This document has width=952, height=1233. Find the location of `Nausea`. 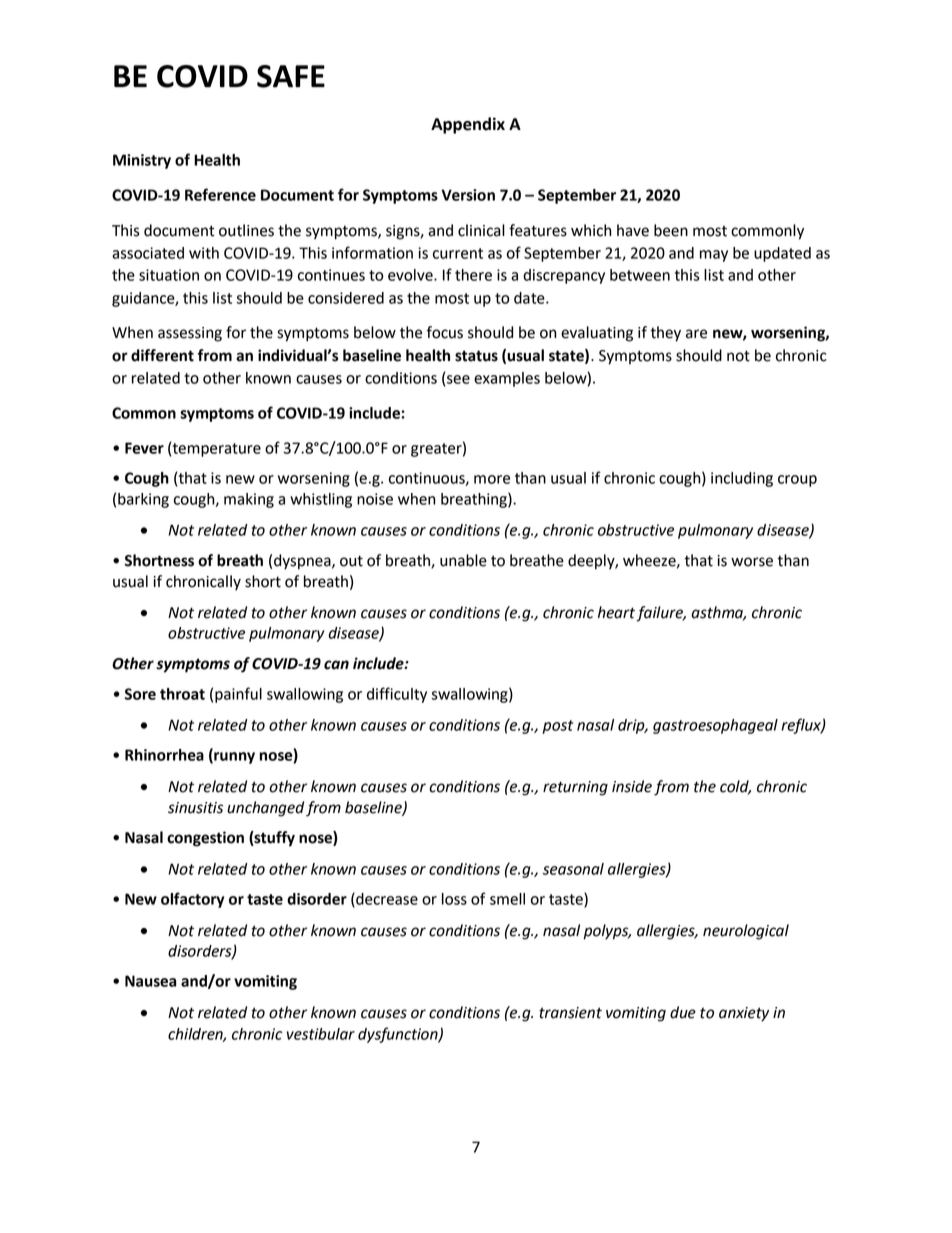

Nausea is located at coordinates (150, 981).
